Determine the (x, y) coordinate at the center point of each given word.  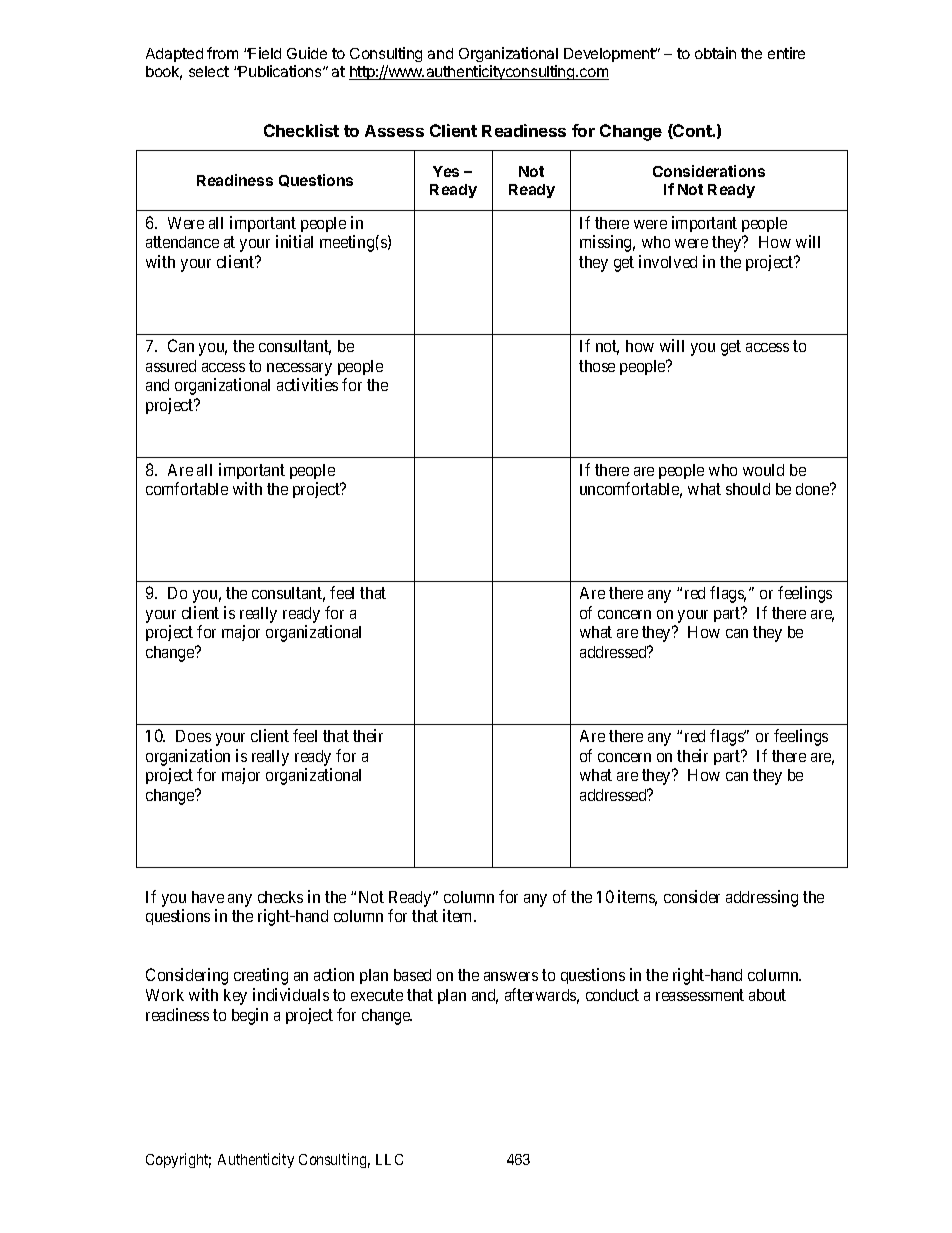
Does (193, 736)
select (209, 71)
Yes (446, 171)
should (748, 489)
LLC (389, 1159)
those (597, 366)
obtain (715, 53)
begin (250, 1016)
